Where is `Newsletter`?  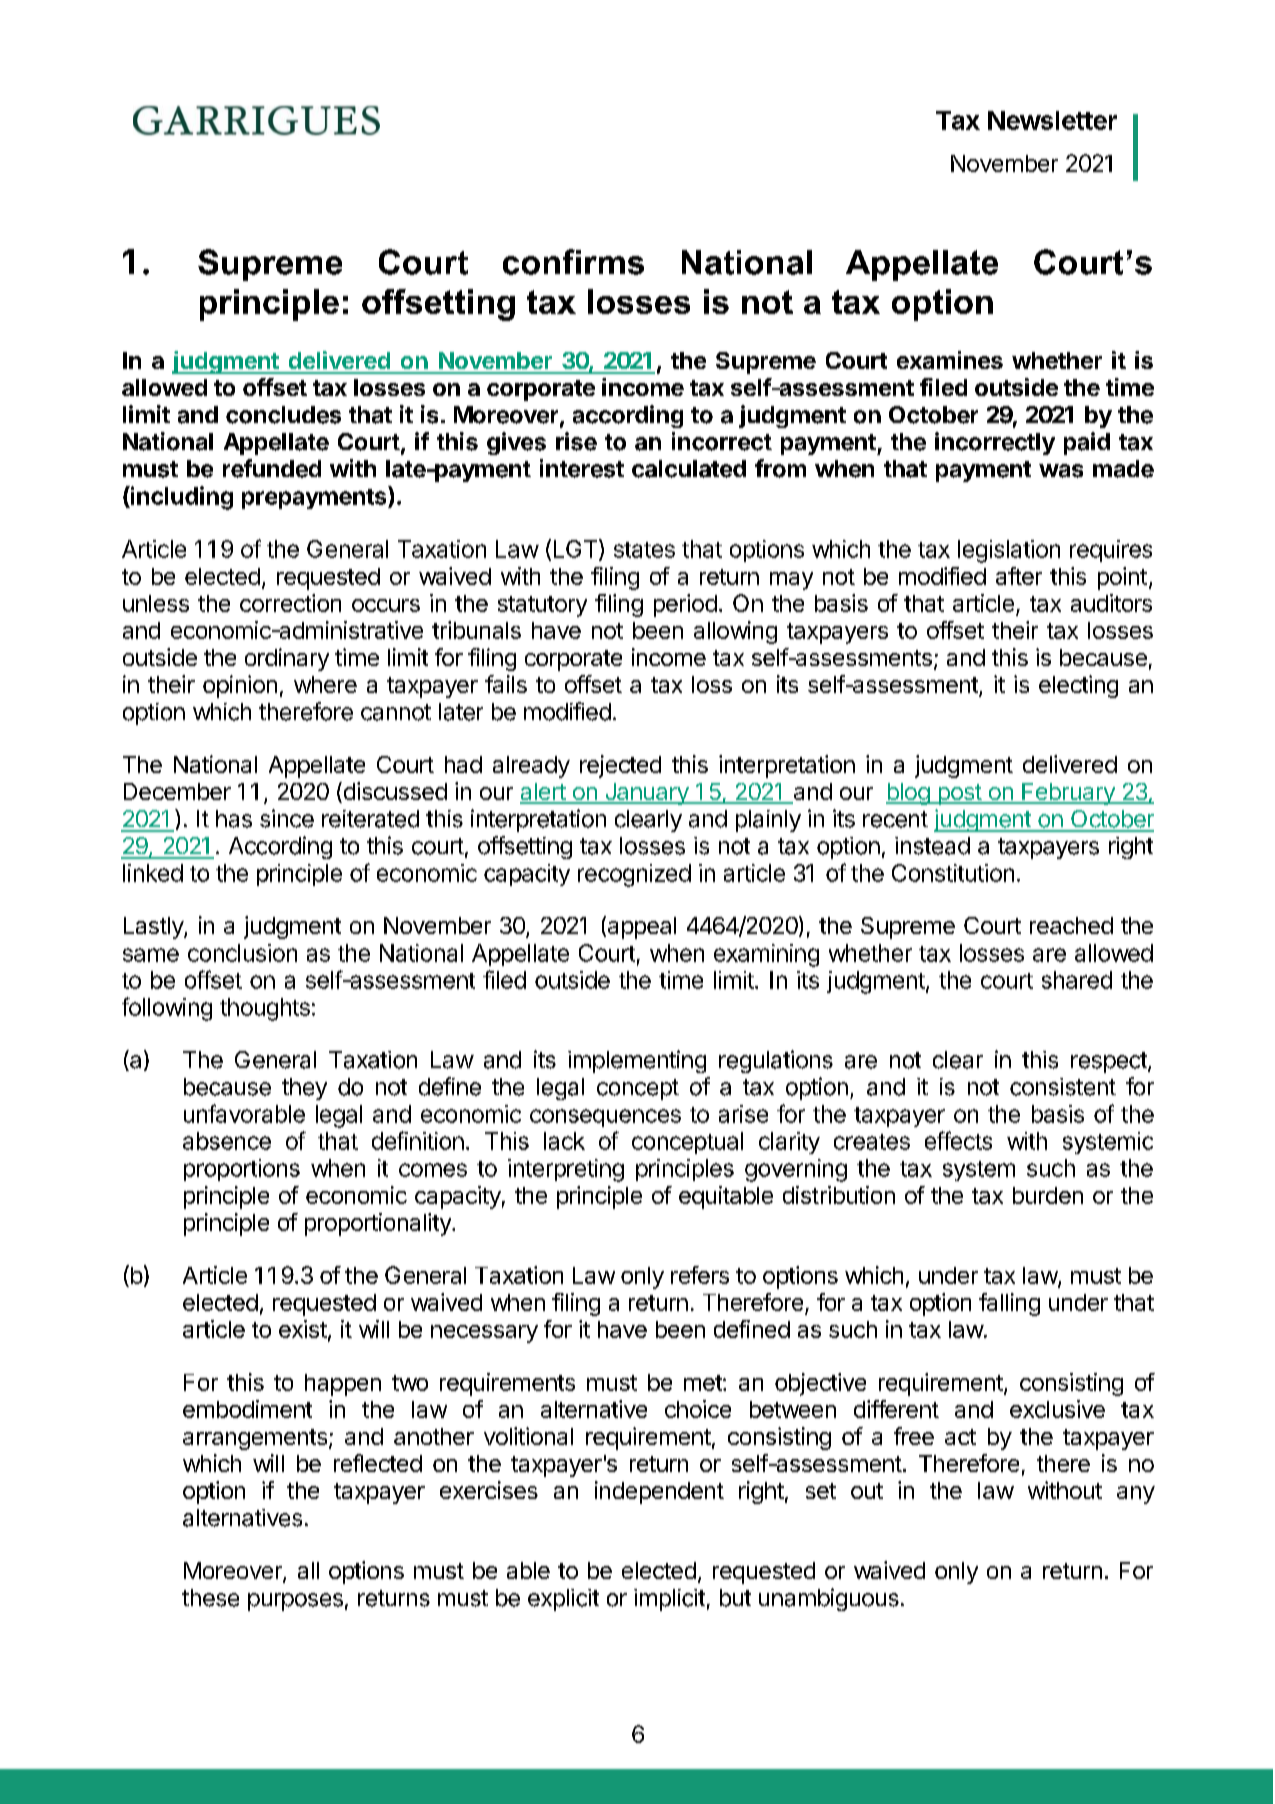
Newsletter is located at coordinates (1052, 120).
